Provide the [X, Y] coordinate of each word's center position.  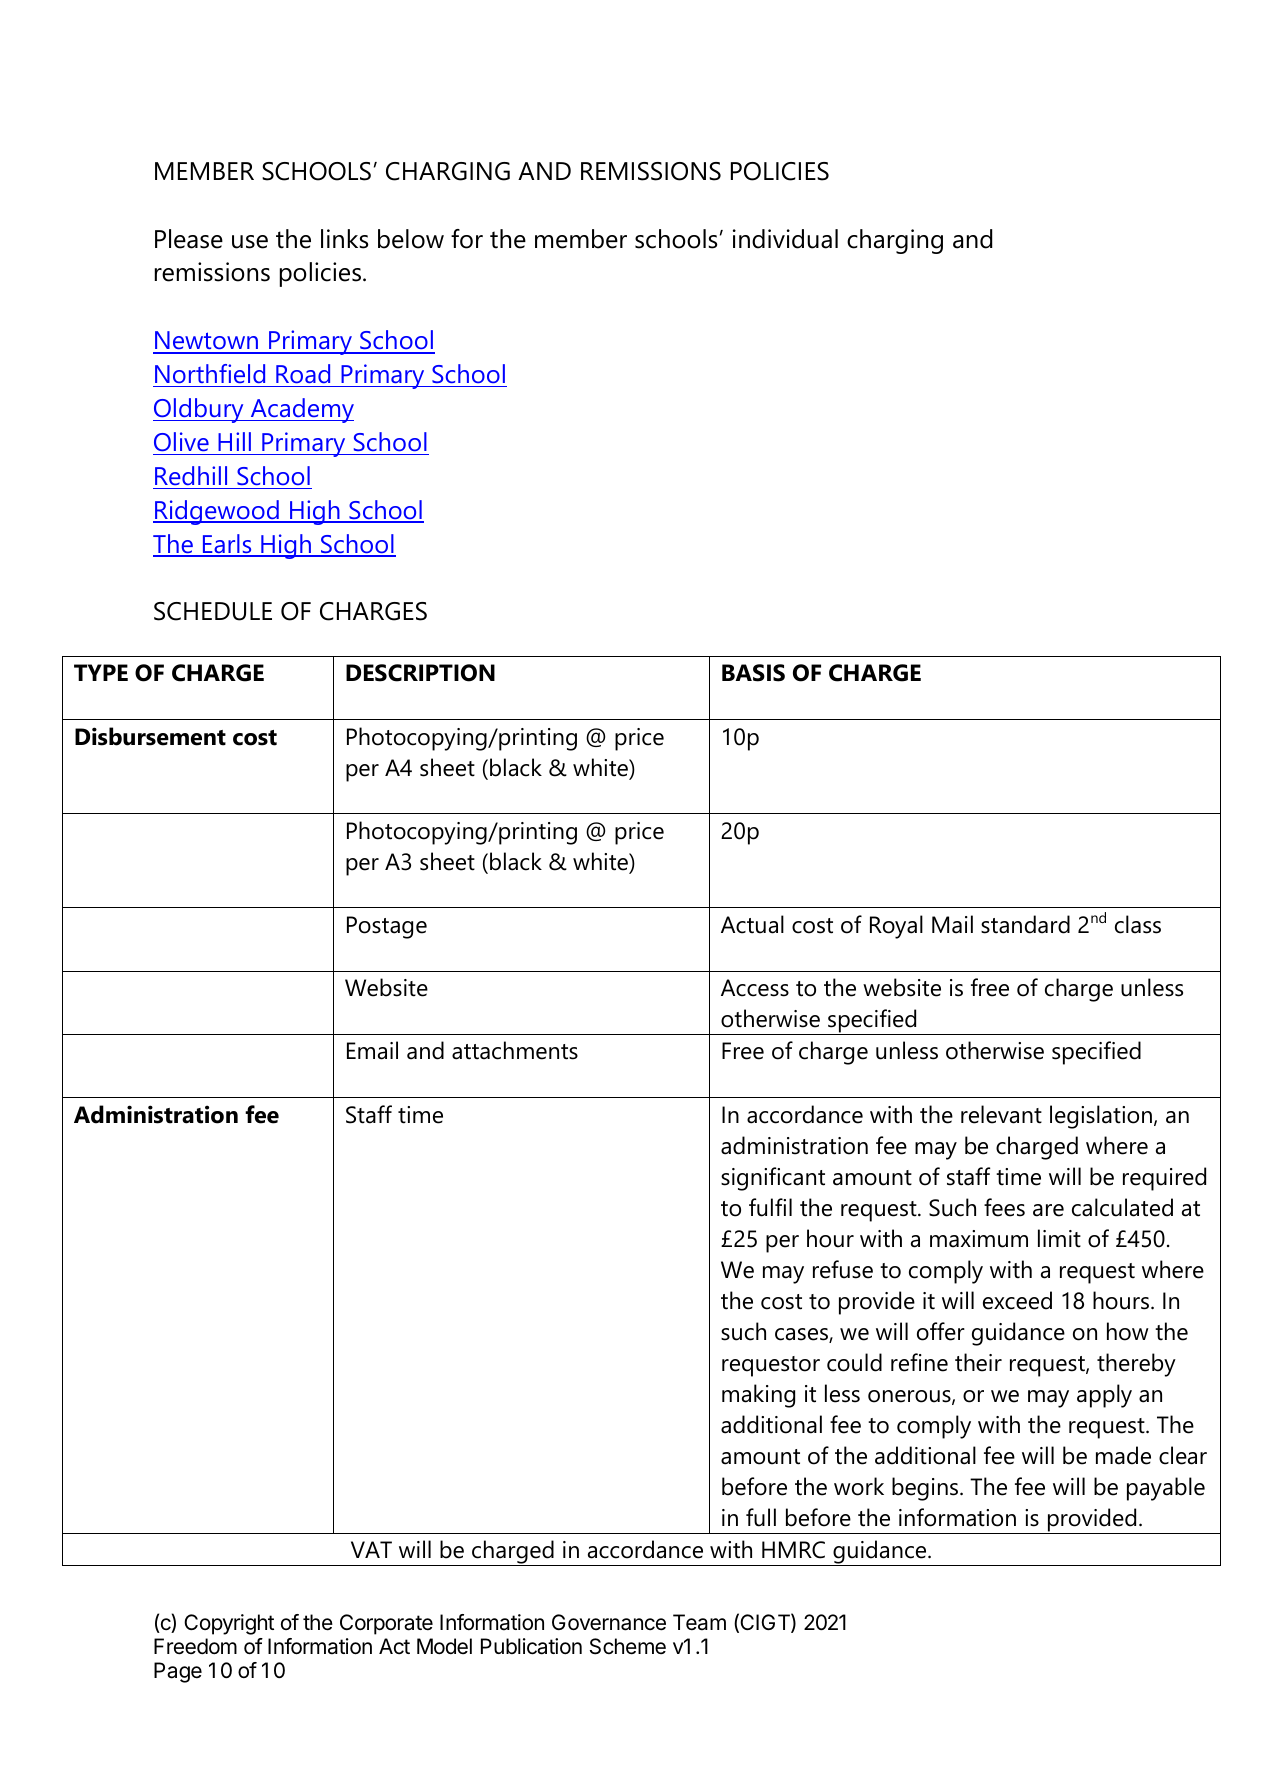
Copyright [229, 1624]
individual [785, 239]
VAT [371, 1549]
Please [189, 239]
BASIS [753, 673]
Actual [752, 924]
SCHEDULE [213, 611]
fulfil [770, 1207]
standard [1025, 924]
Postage [387, 927]
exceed [1017, 1300]
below [411, 239]
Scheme [628, 1646]
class [1138, 924]
